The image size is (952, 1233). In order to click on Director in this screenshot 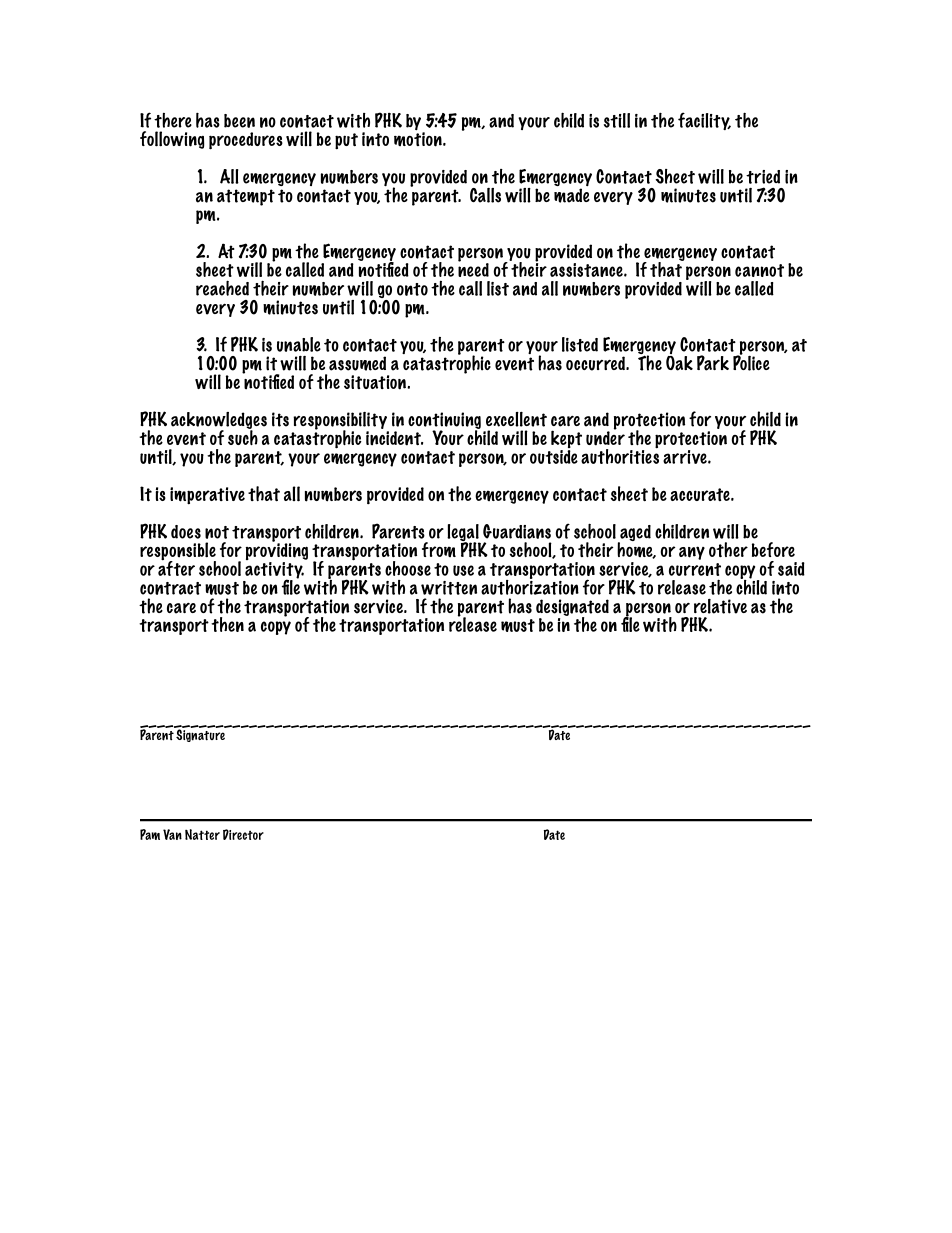, I will do `click(243, 834)`.
